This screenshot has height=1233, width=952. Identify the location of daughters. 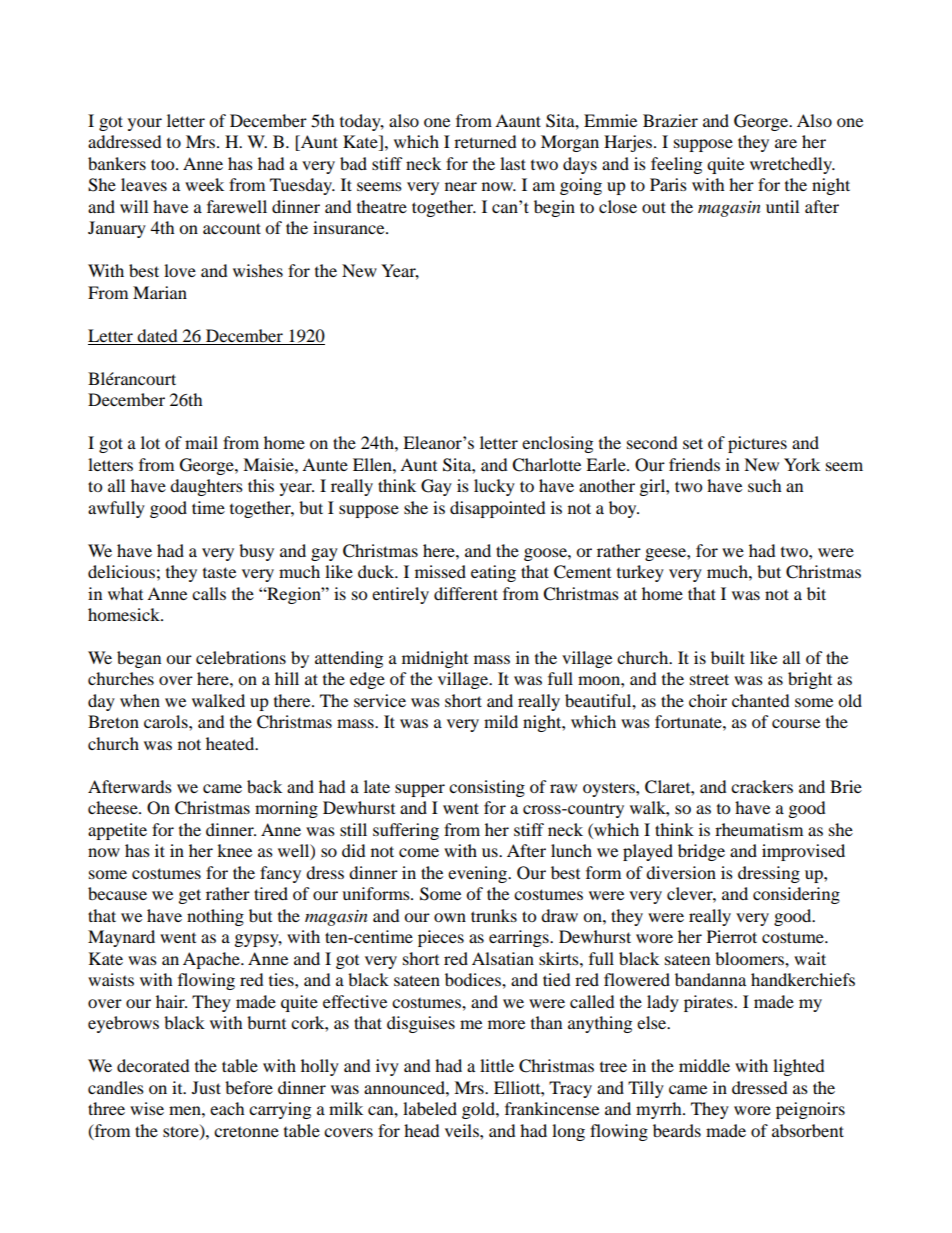
(206, 487).
